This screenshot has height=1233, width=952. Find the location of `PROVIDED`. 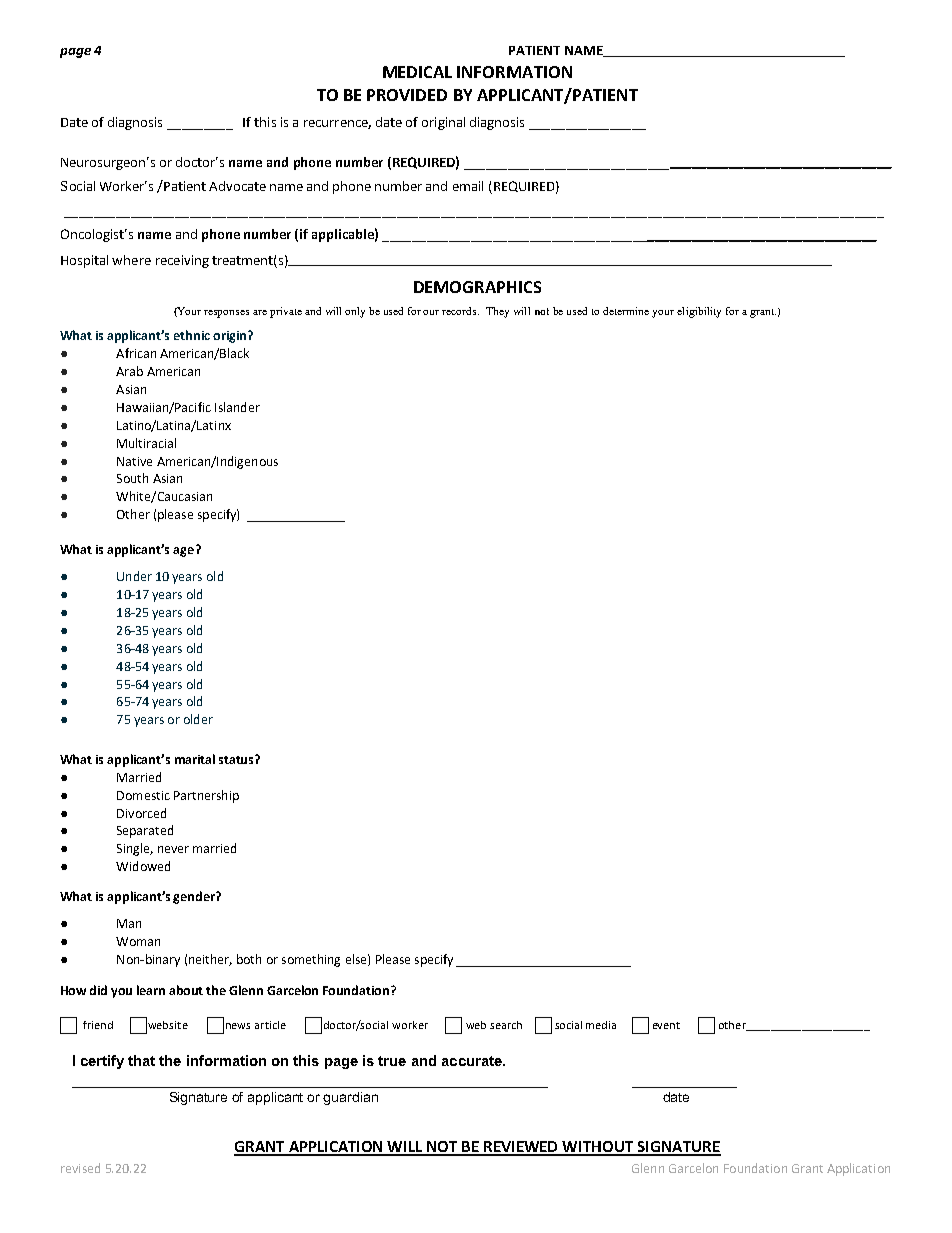

PROVIDED is located at coordinates (407, 95).
